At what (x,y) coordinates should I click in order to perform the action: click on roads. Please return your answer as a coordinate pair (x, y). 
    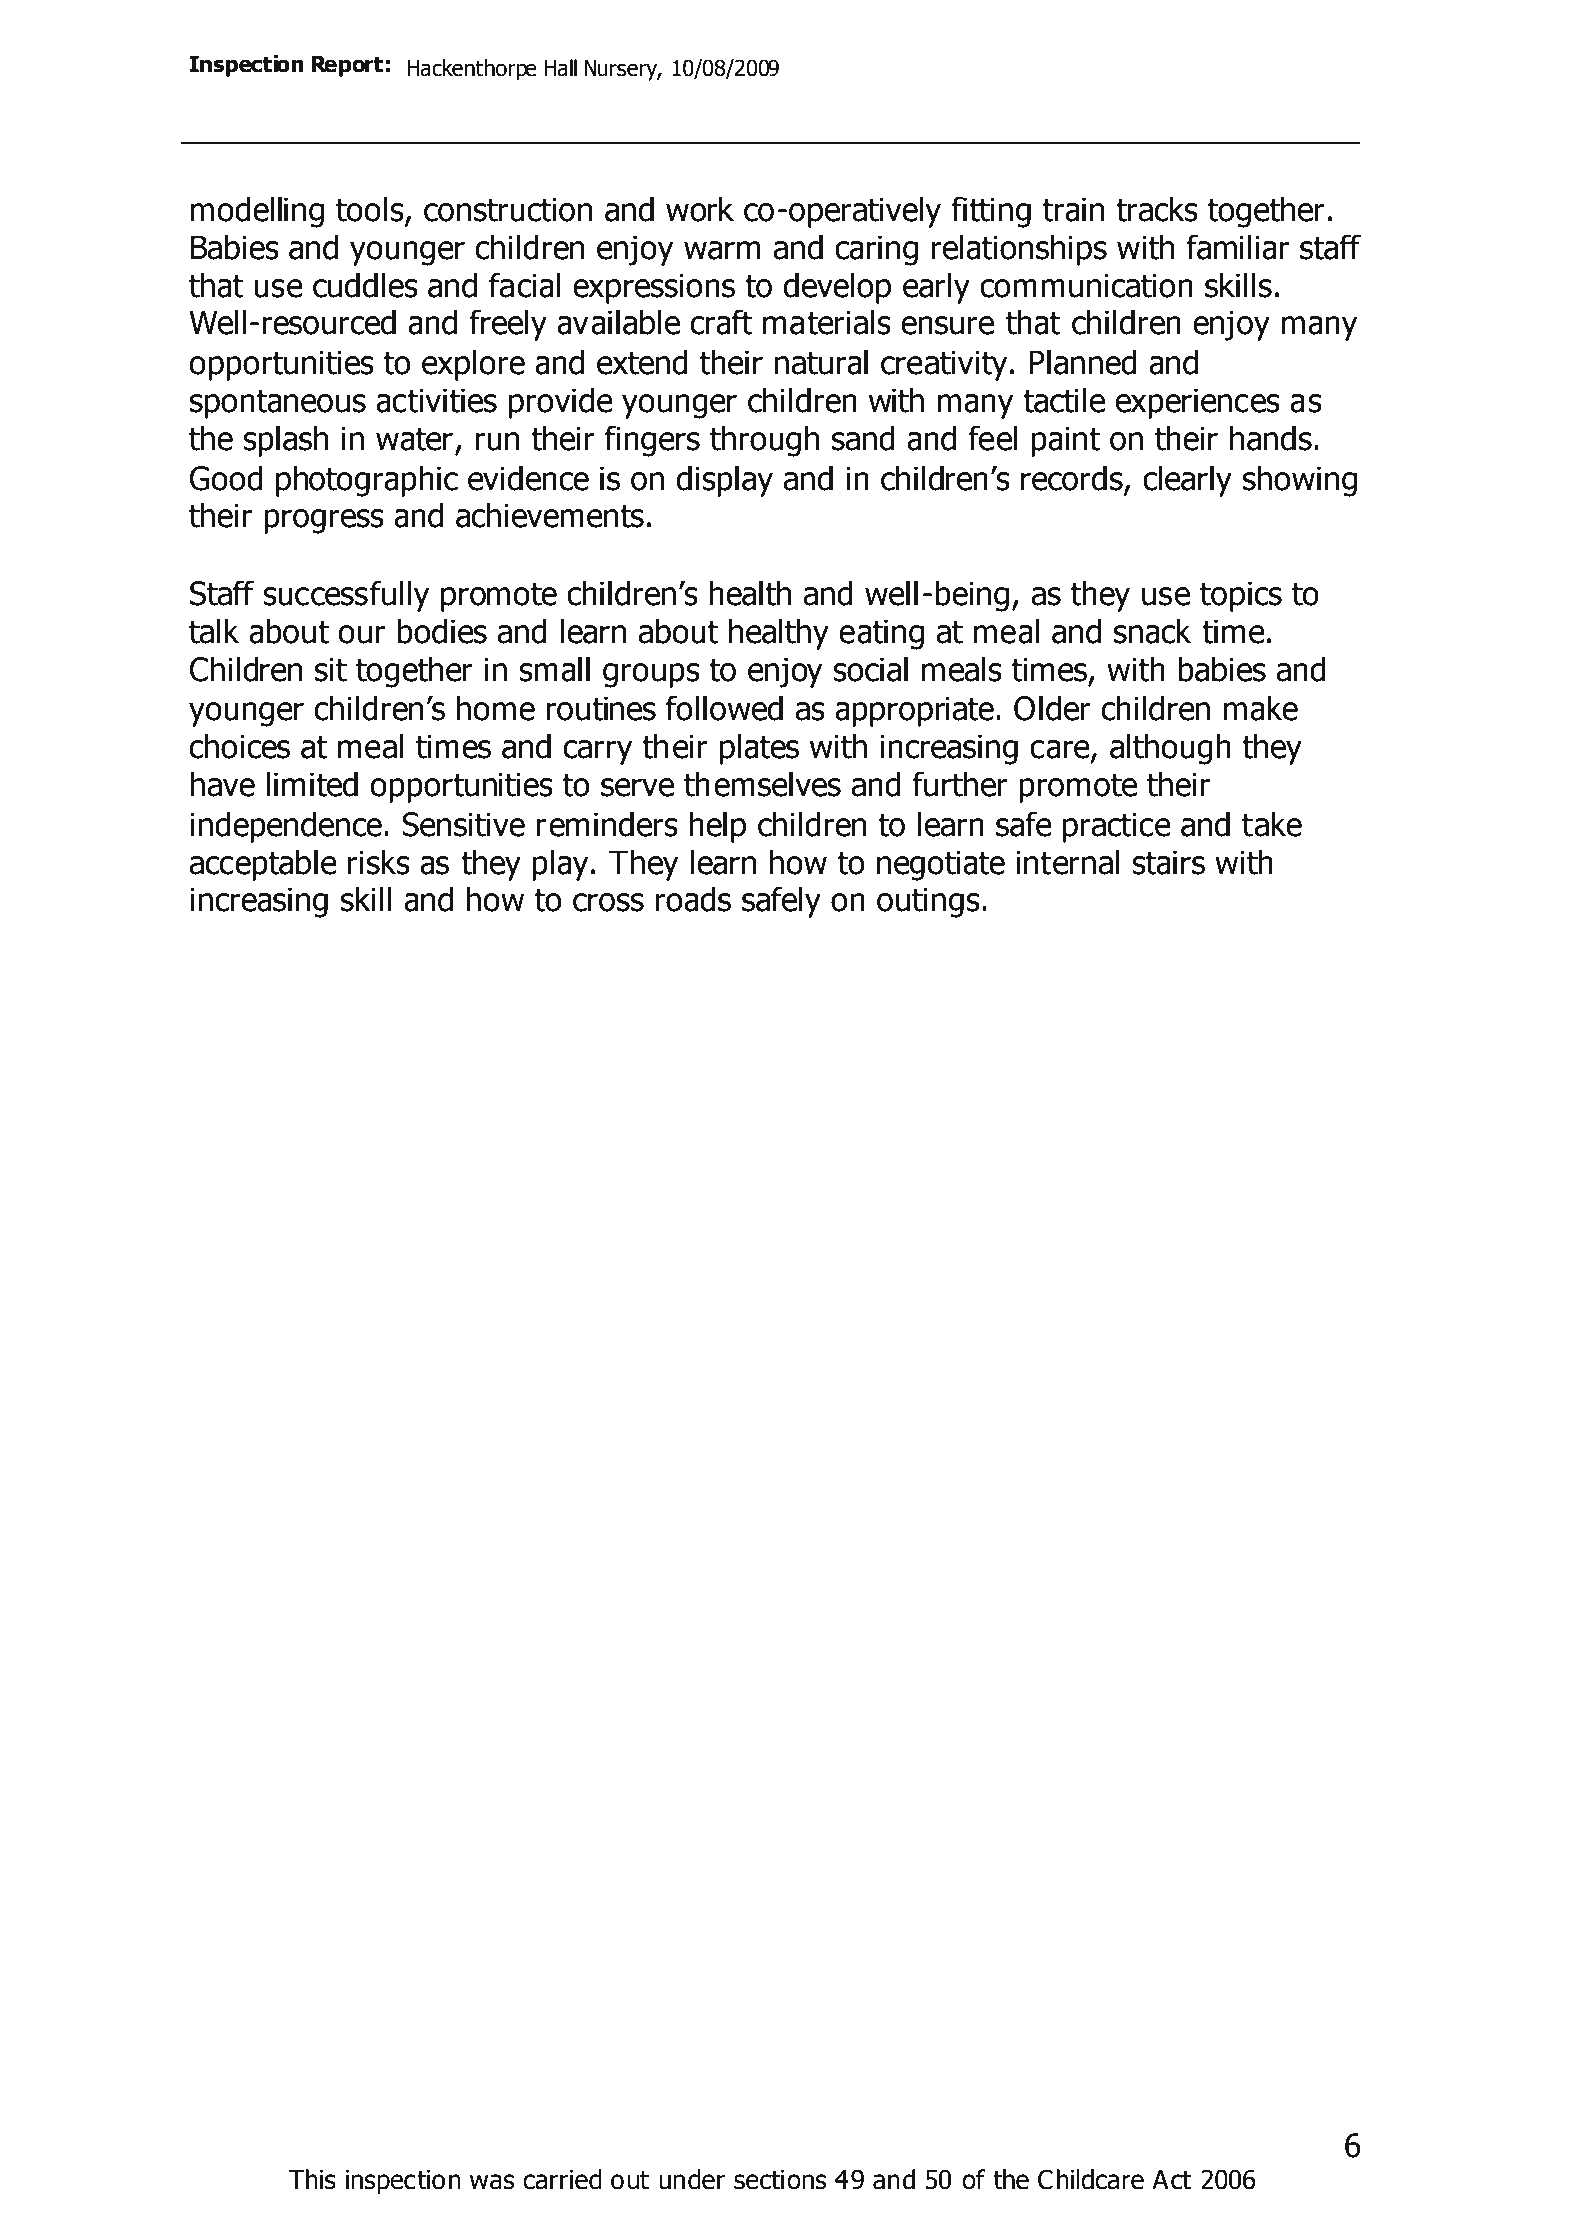
    Looking at the image, I should click on (693, 899).
